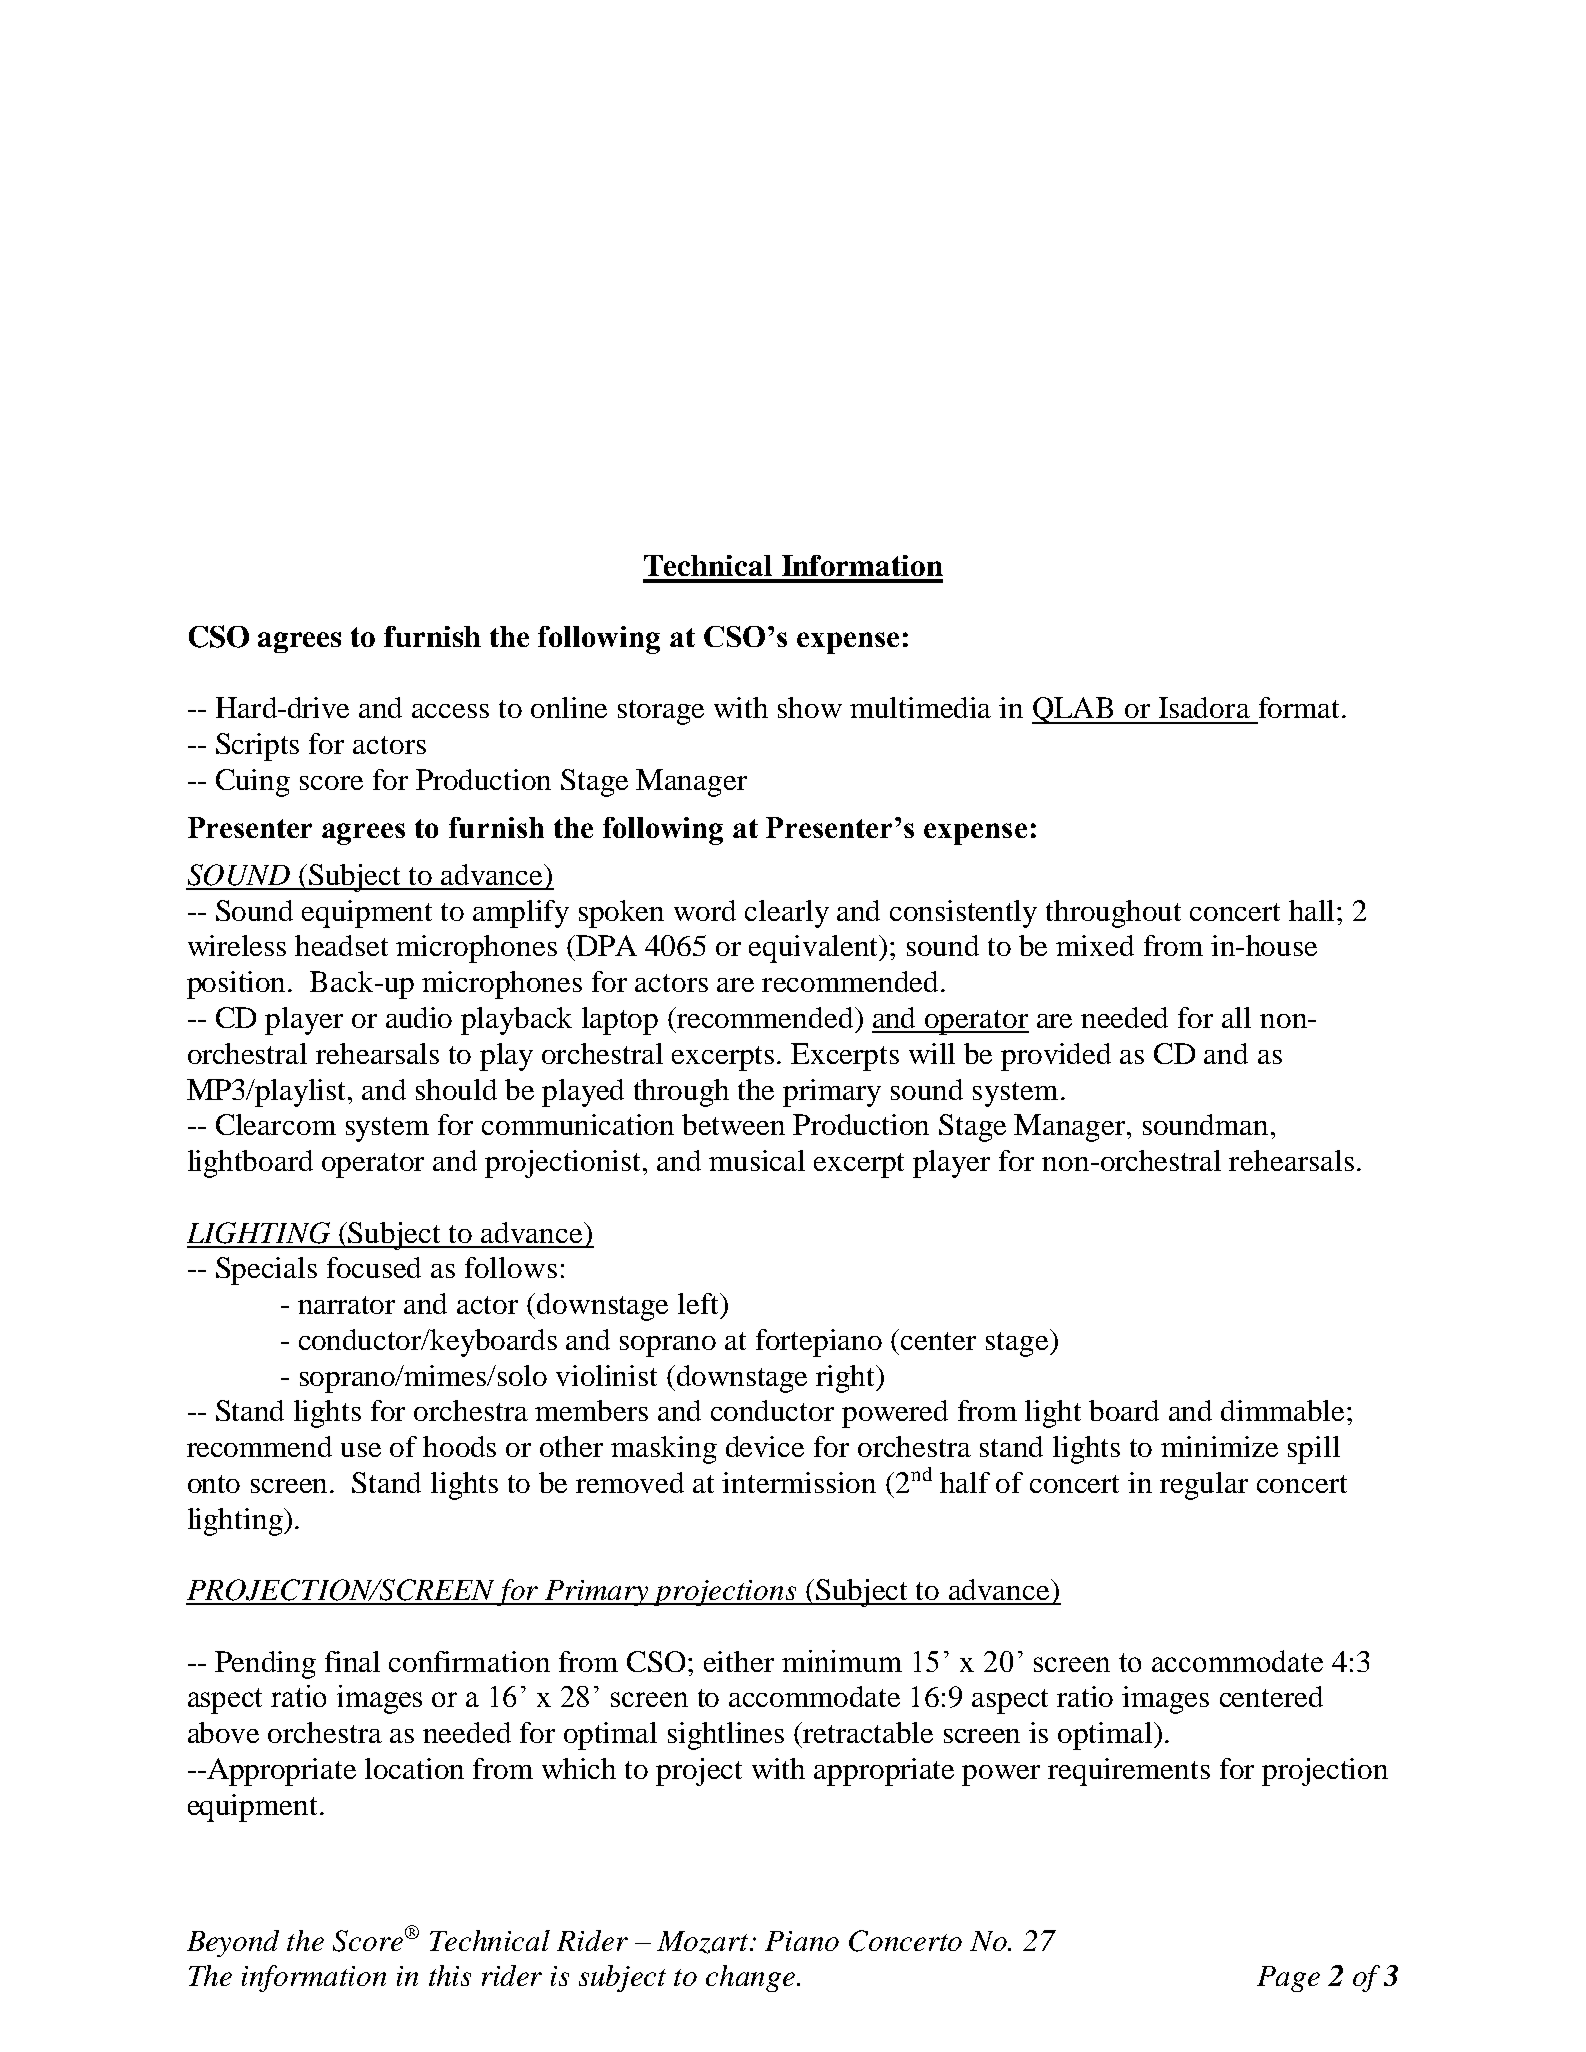 This screenshot has width=1586, height=2052. I want to click on show, so click(810, 707).
